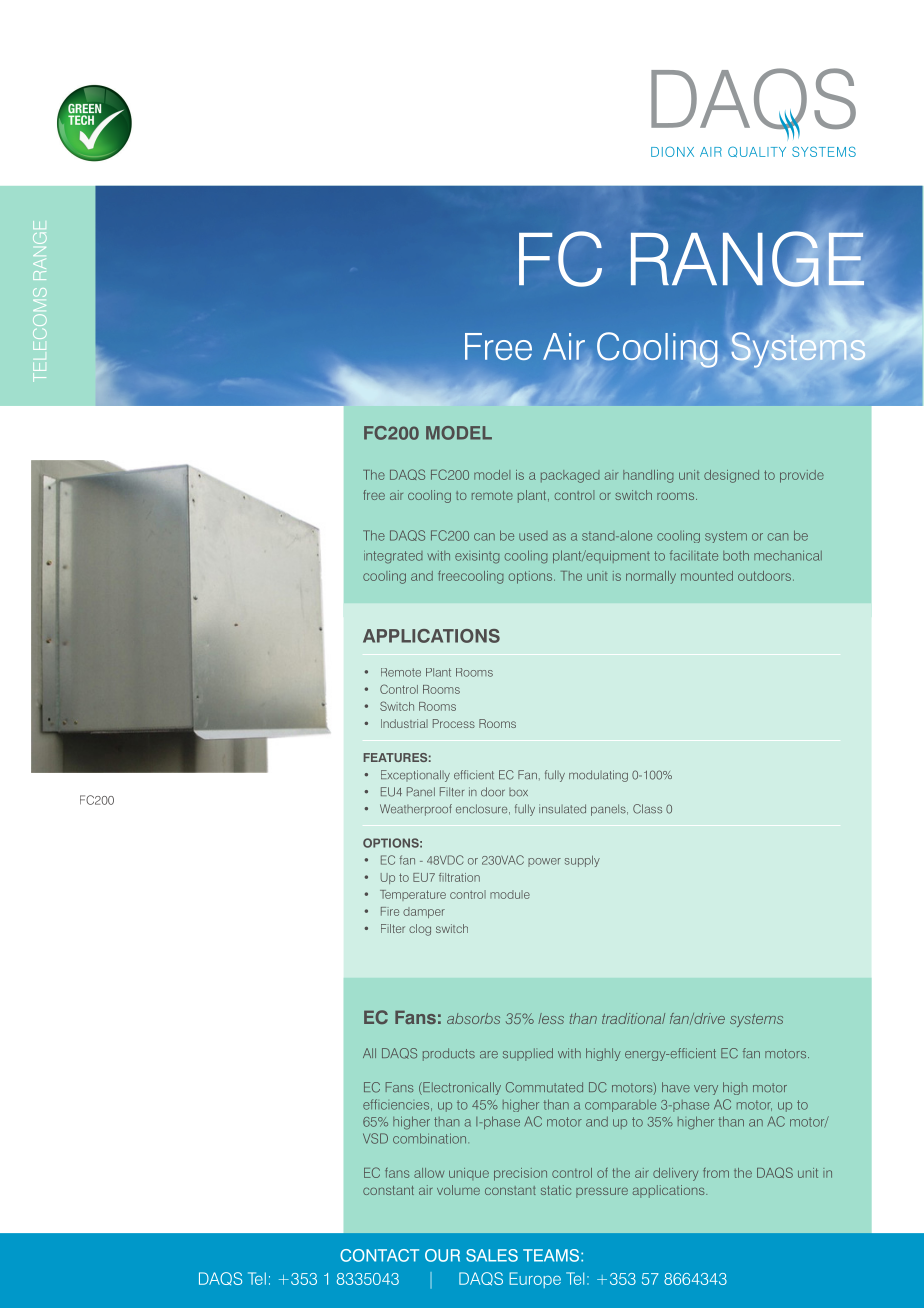  Describe the element at coordinates (731, 476) in the screenshot. I see `designed` at that location.
